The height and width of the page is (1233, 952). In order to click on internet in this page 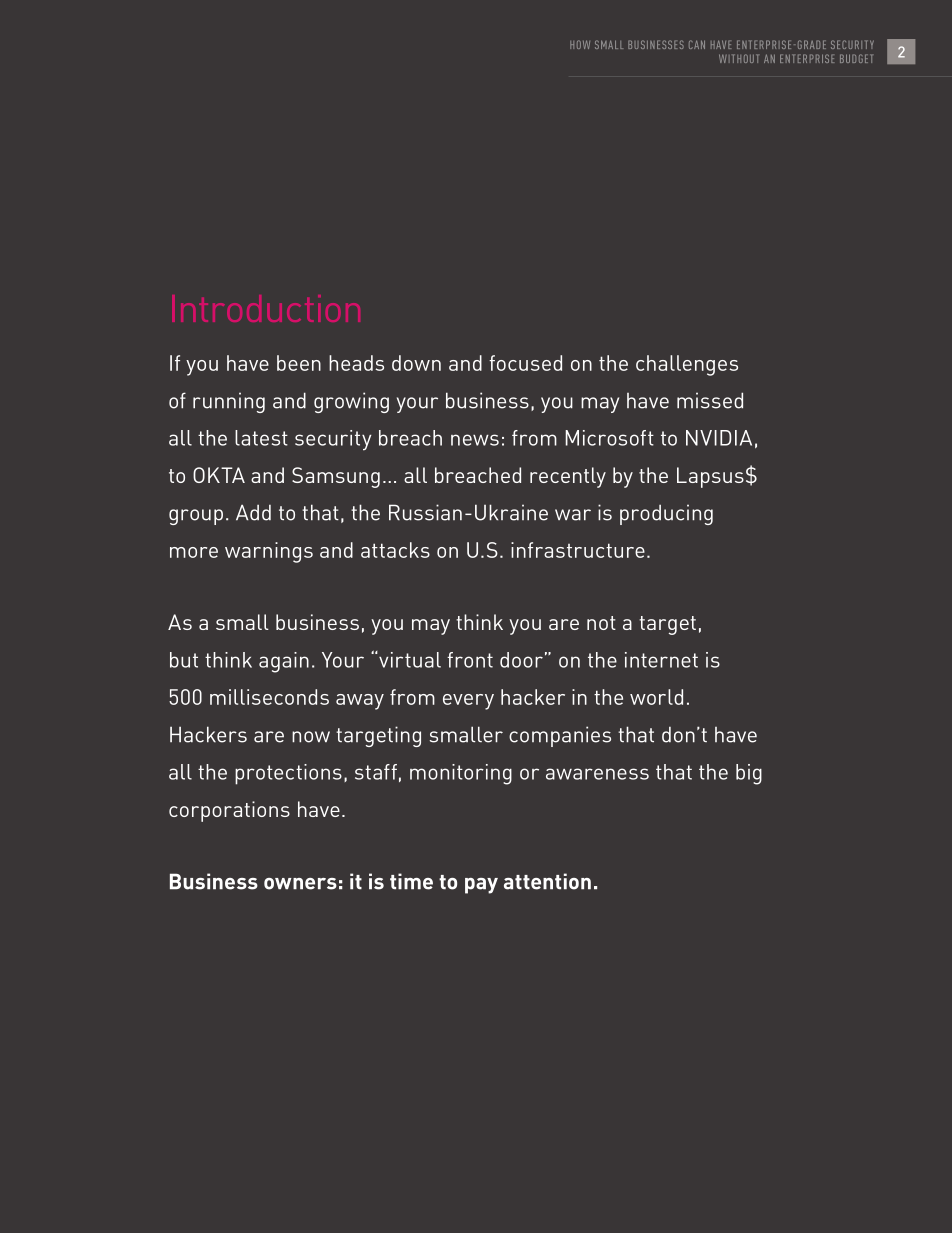, I will do `click(661, 660)`.
